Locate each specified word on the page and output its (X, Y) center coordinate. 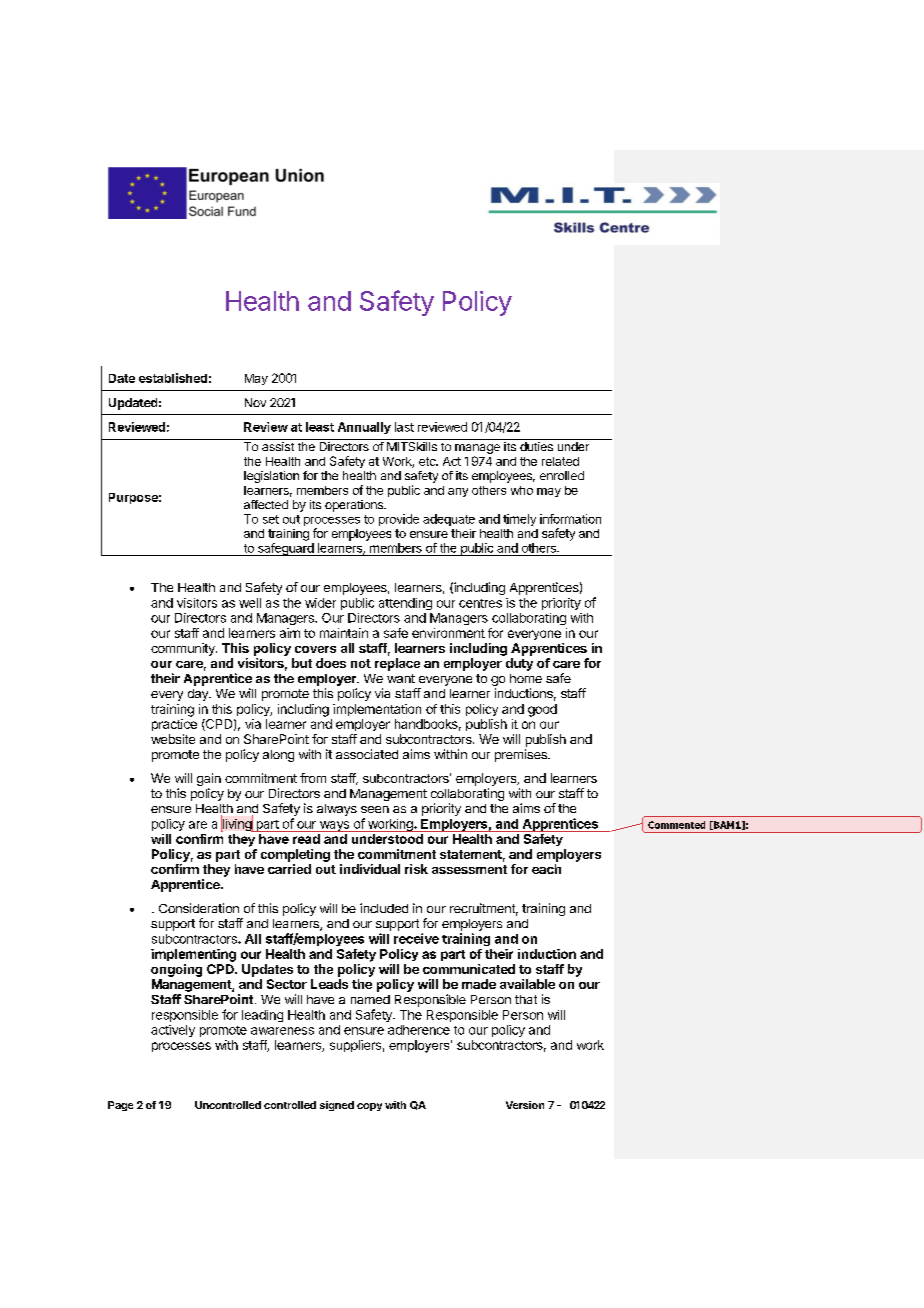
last (404, 427)
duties (536, 446)
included (384, 908)
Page (120, 1106)
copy (369, 1107)
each (546, 869)
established (173, 378)
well (250, 603)
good (542, 710)
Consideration (199, 908)
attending (405, 604)
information (570, 519)
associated (367, 754)
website (173, 739)
